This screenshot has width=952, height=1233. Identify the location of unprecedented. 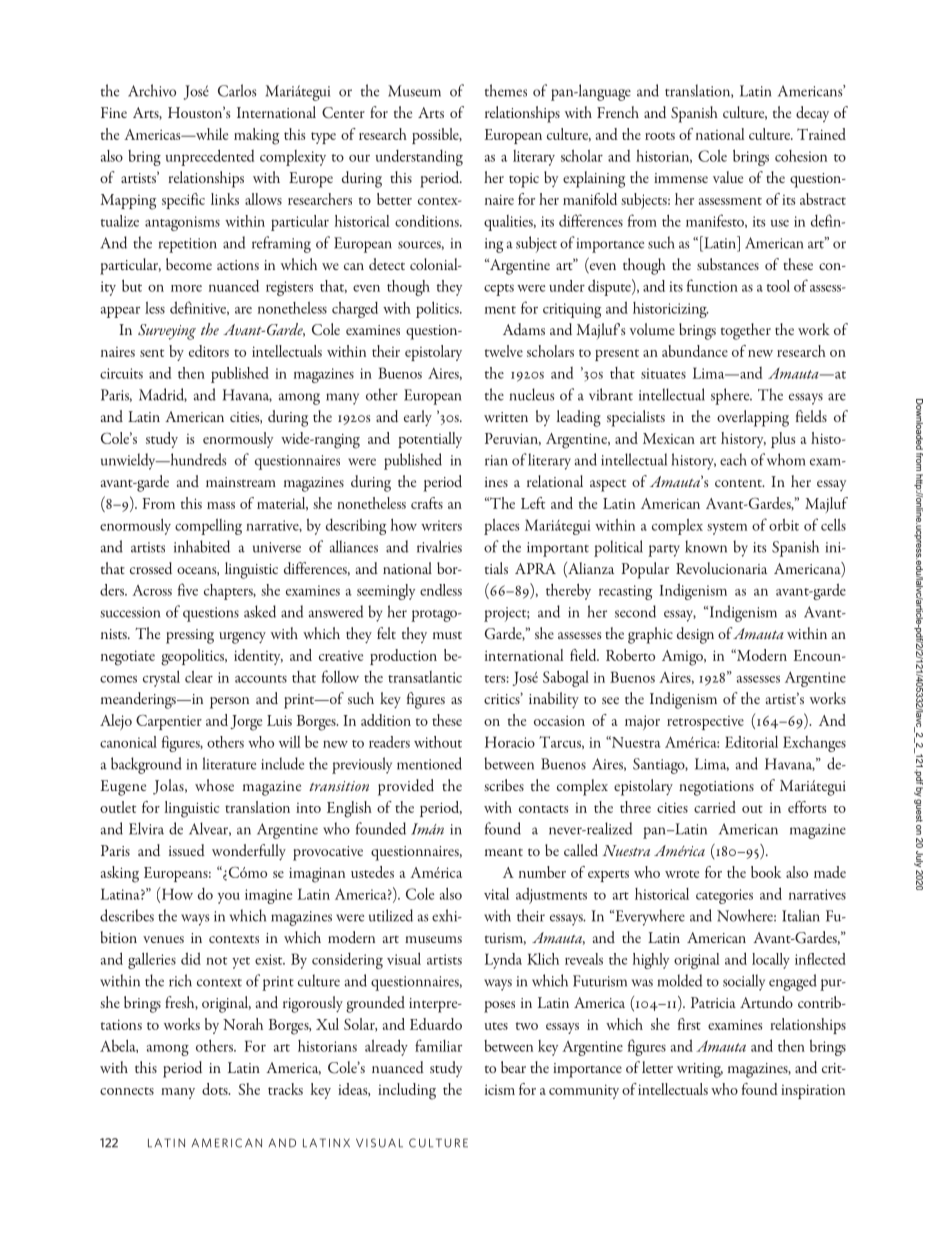
(210, 157).
